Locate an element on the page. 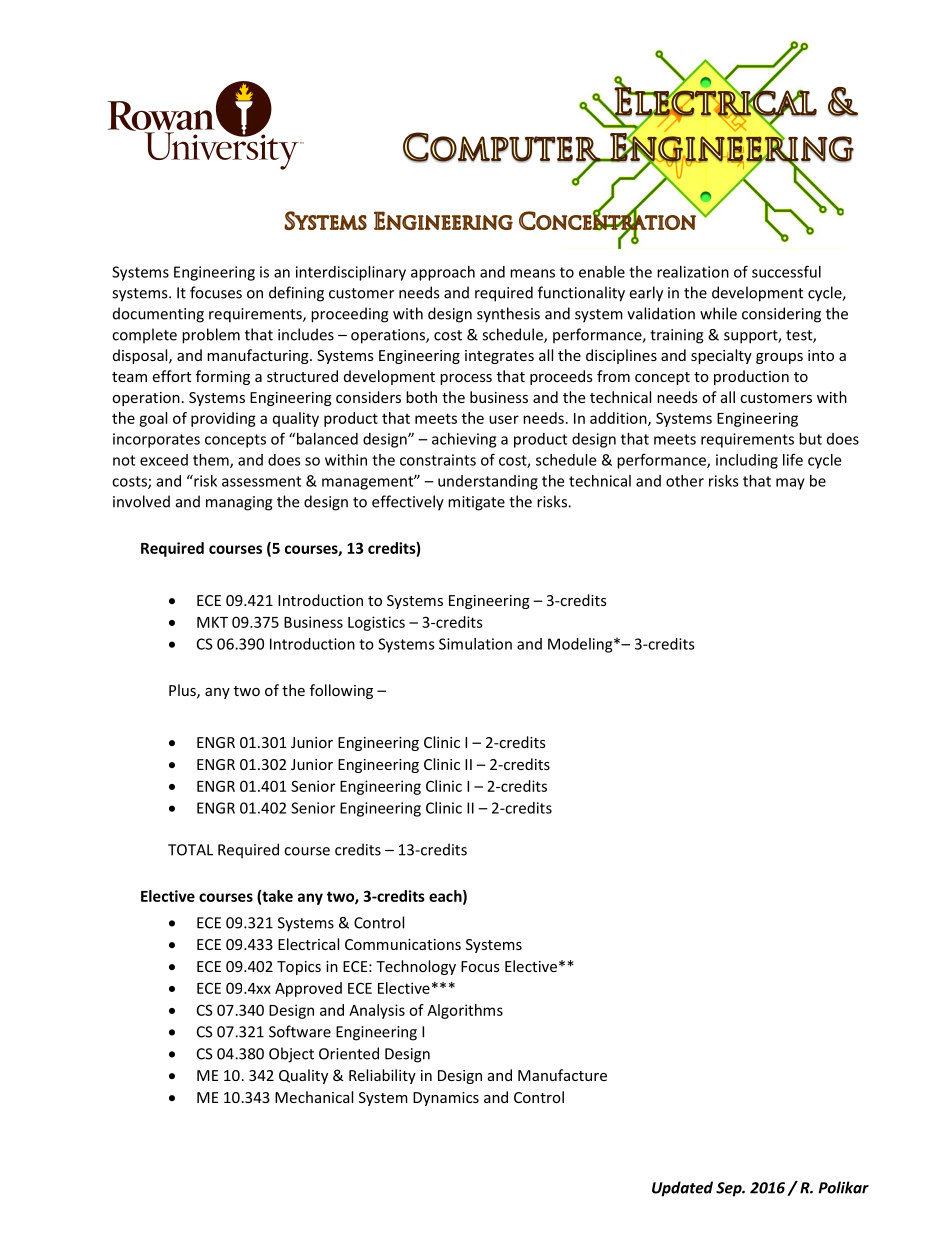 The width and height of the document is (952, 1233). mitigate is located at coordinates (476, 503).
